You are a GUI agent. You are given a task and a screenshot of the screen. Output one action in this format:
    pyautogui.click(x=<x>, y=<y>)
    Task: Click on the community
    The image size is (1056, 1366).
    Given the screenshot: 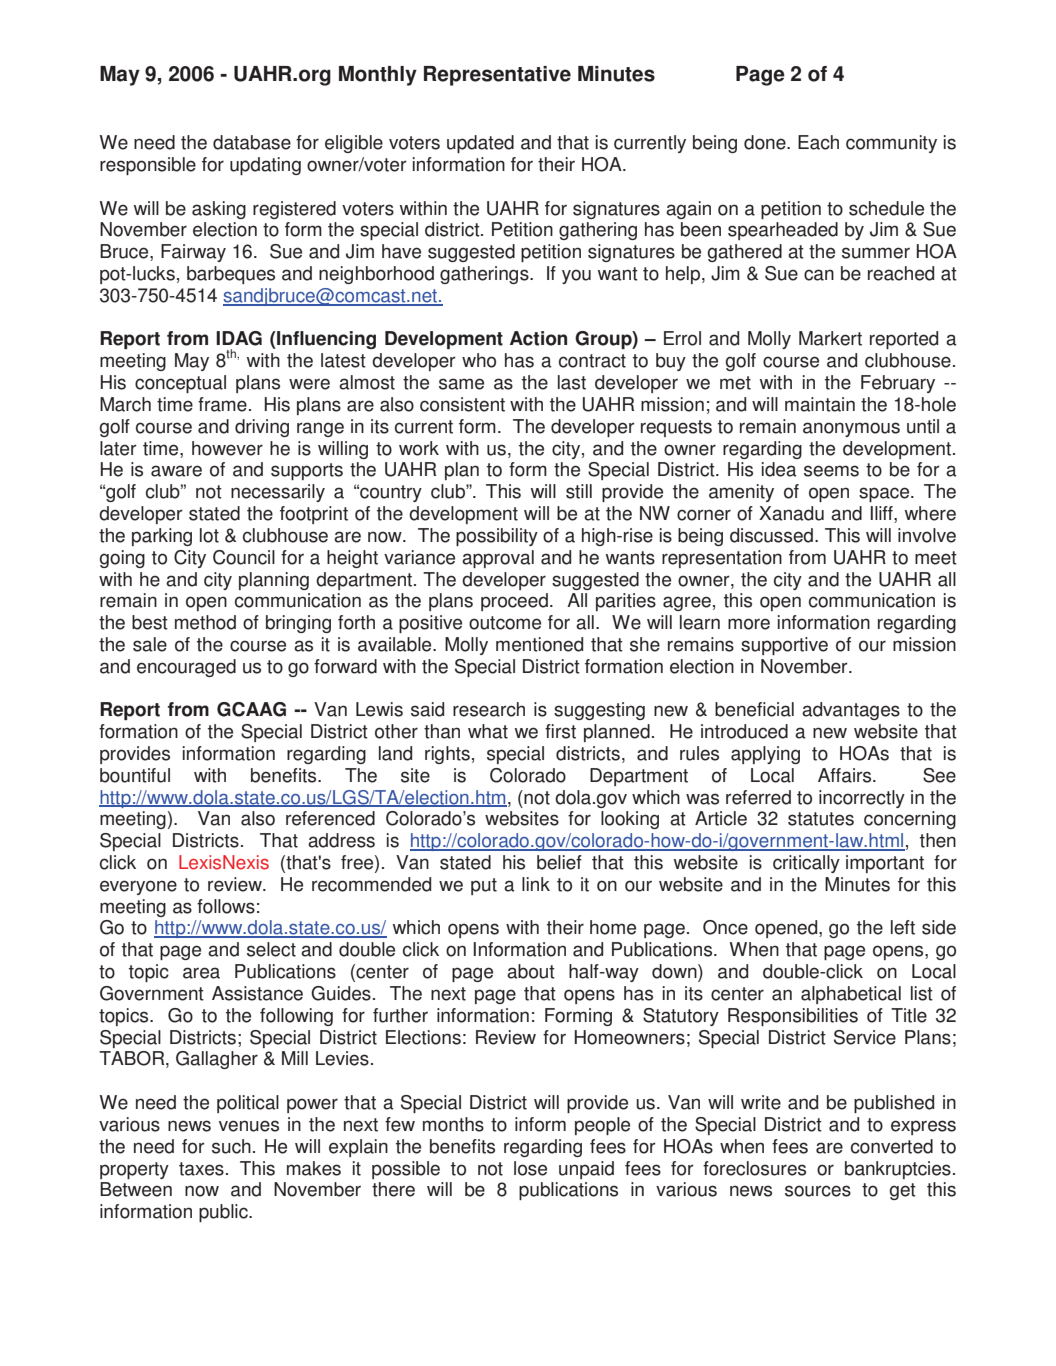 What is the action you would take?
    pyautogui.click(x=891, y=144)
